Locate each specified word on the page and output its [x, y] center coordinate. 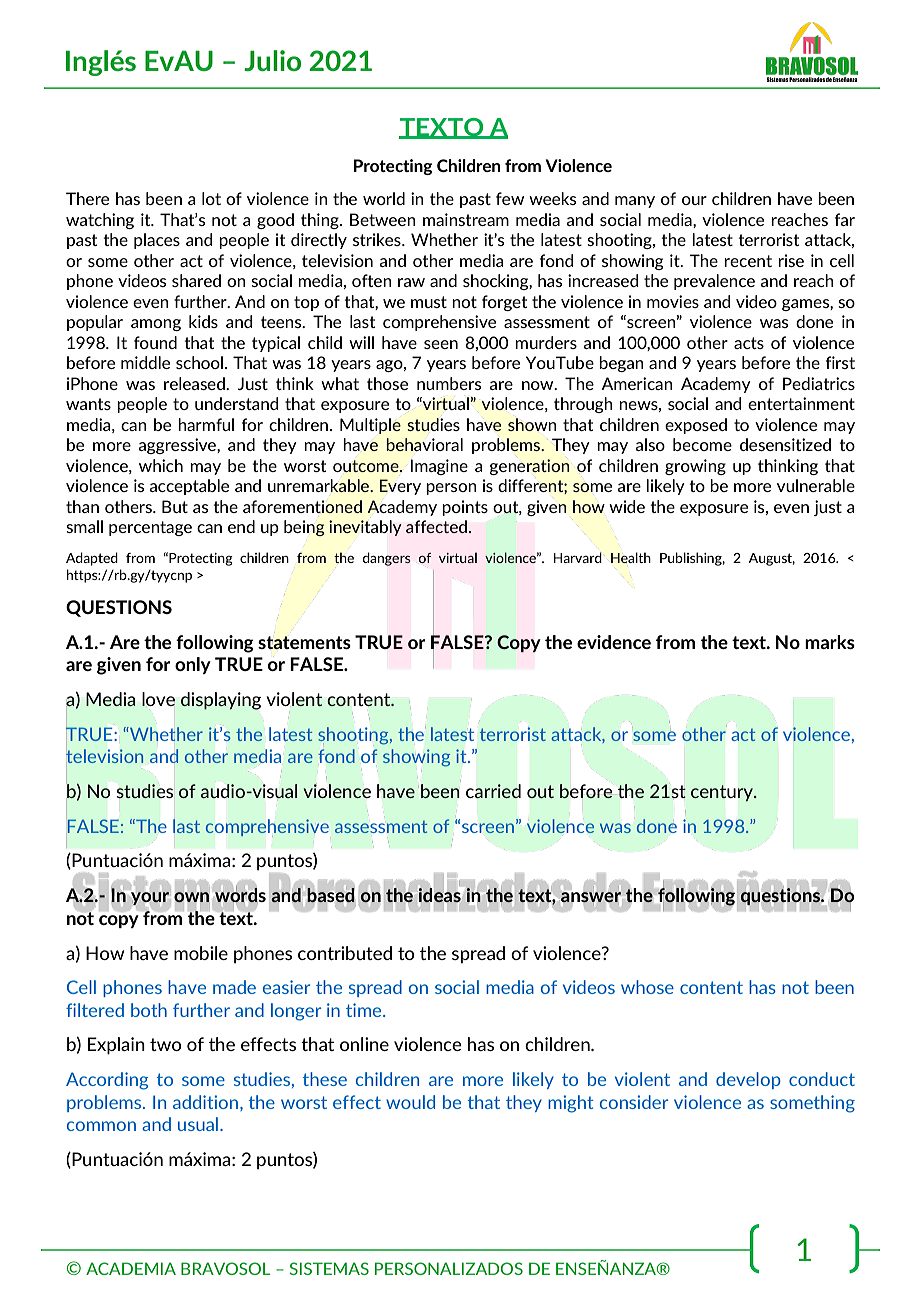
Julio [272, 60]
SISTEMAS [329, 1268]
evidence [614, 642]
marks [830, 642]
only [193, 665]
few [510, 198]
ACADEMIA [131, 1268]
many [635, 202]
